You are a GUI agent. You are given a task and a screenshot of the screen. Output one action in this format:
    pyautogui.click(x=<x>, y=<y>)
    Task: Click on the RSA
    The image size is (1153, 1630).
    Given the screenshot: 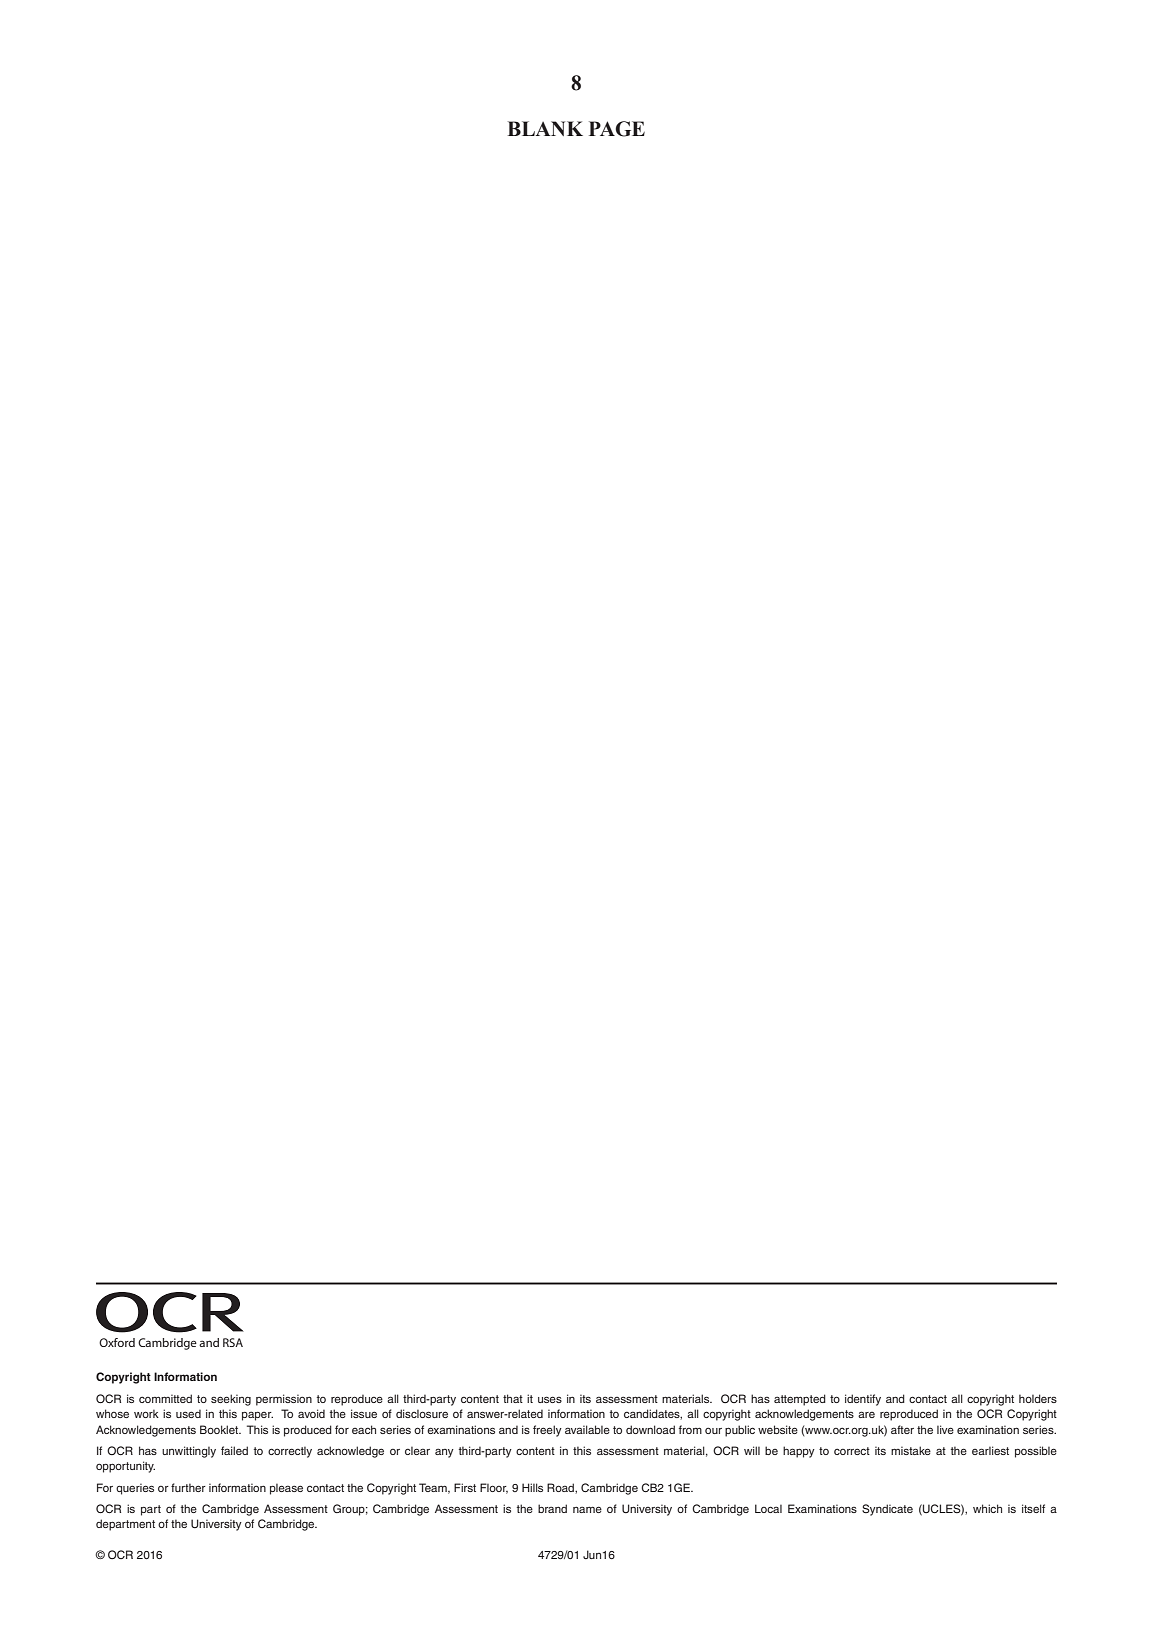 What is the action you would take?
    pyautogui.click(x=233, y=1342)
